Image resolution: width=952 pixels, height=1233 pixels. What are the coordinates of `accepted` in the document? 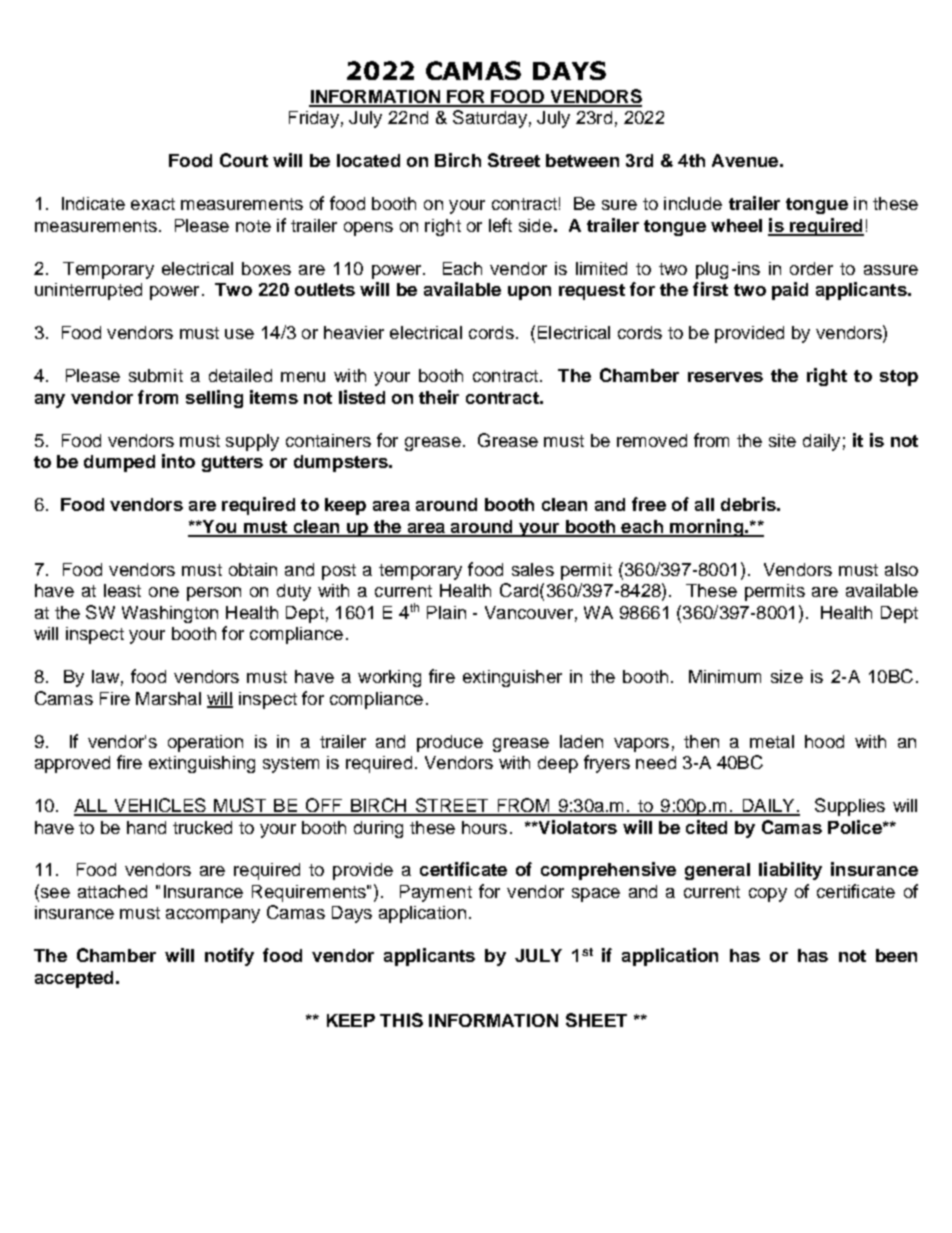 It's located at (74, 979).
